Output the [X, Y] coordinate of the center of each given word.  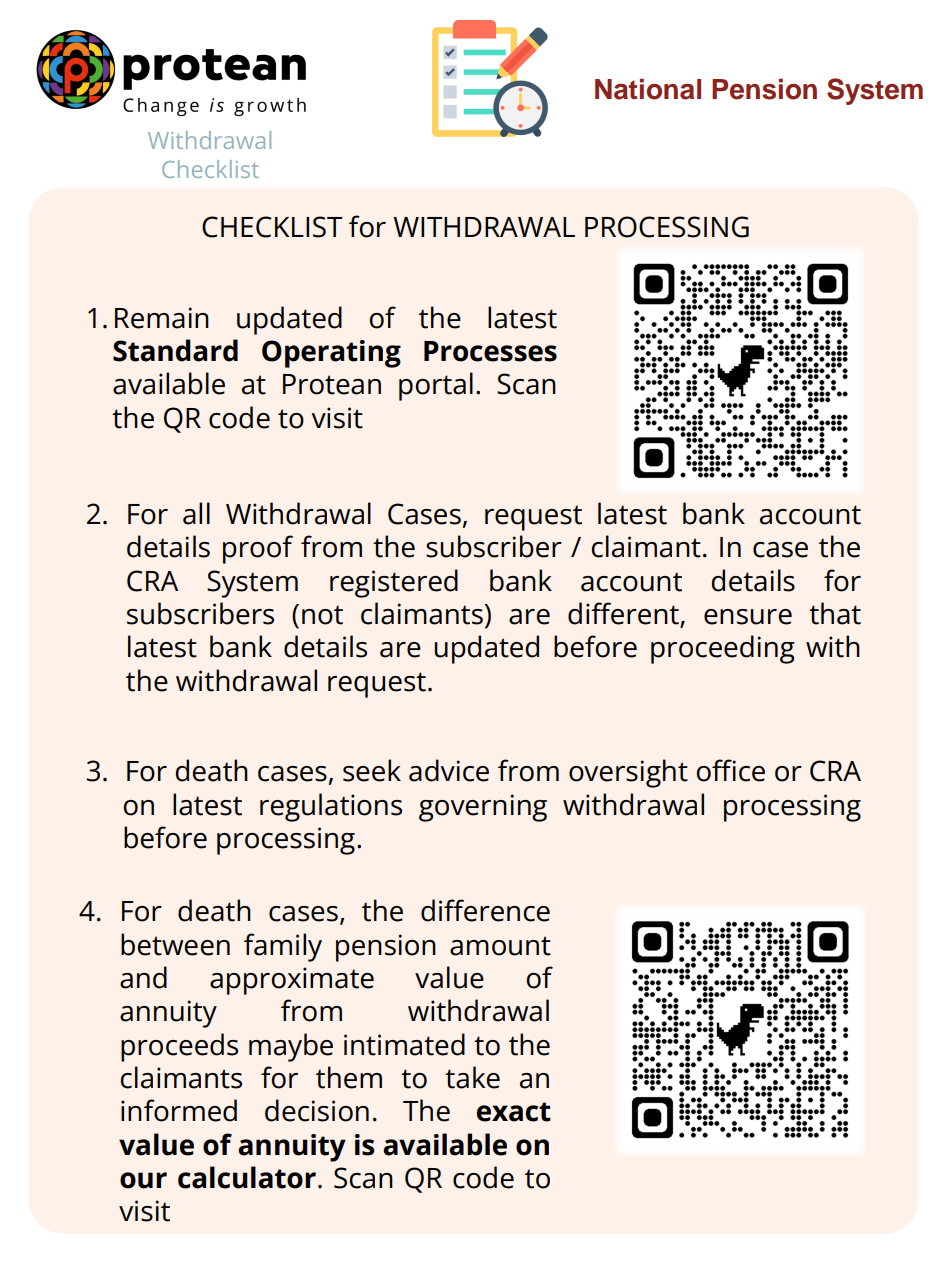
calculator [247, 1177]
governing [483, 808]
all [196, 513]
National [648, 89]
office [730, 770]
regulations [331, 807]
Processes [490, 351]
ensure [748, 617]
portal [436, 386]
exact [514, 1112]
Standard [175, 350]
